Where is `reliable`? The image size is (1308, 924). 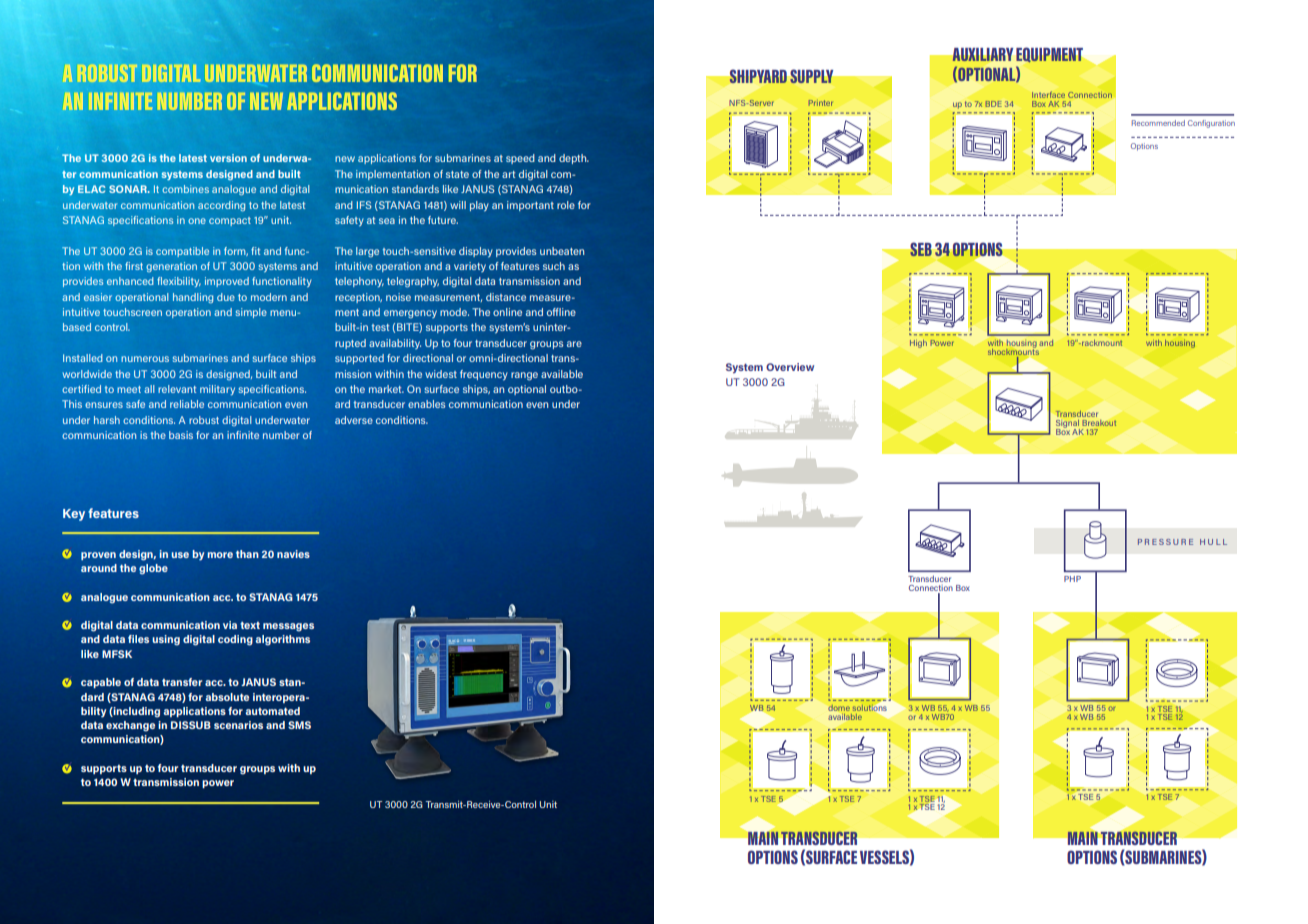
reliable is located at coordinates (187, 404).
